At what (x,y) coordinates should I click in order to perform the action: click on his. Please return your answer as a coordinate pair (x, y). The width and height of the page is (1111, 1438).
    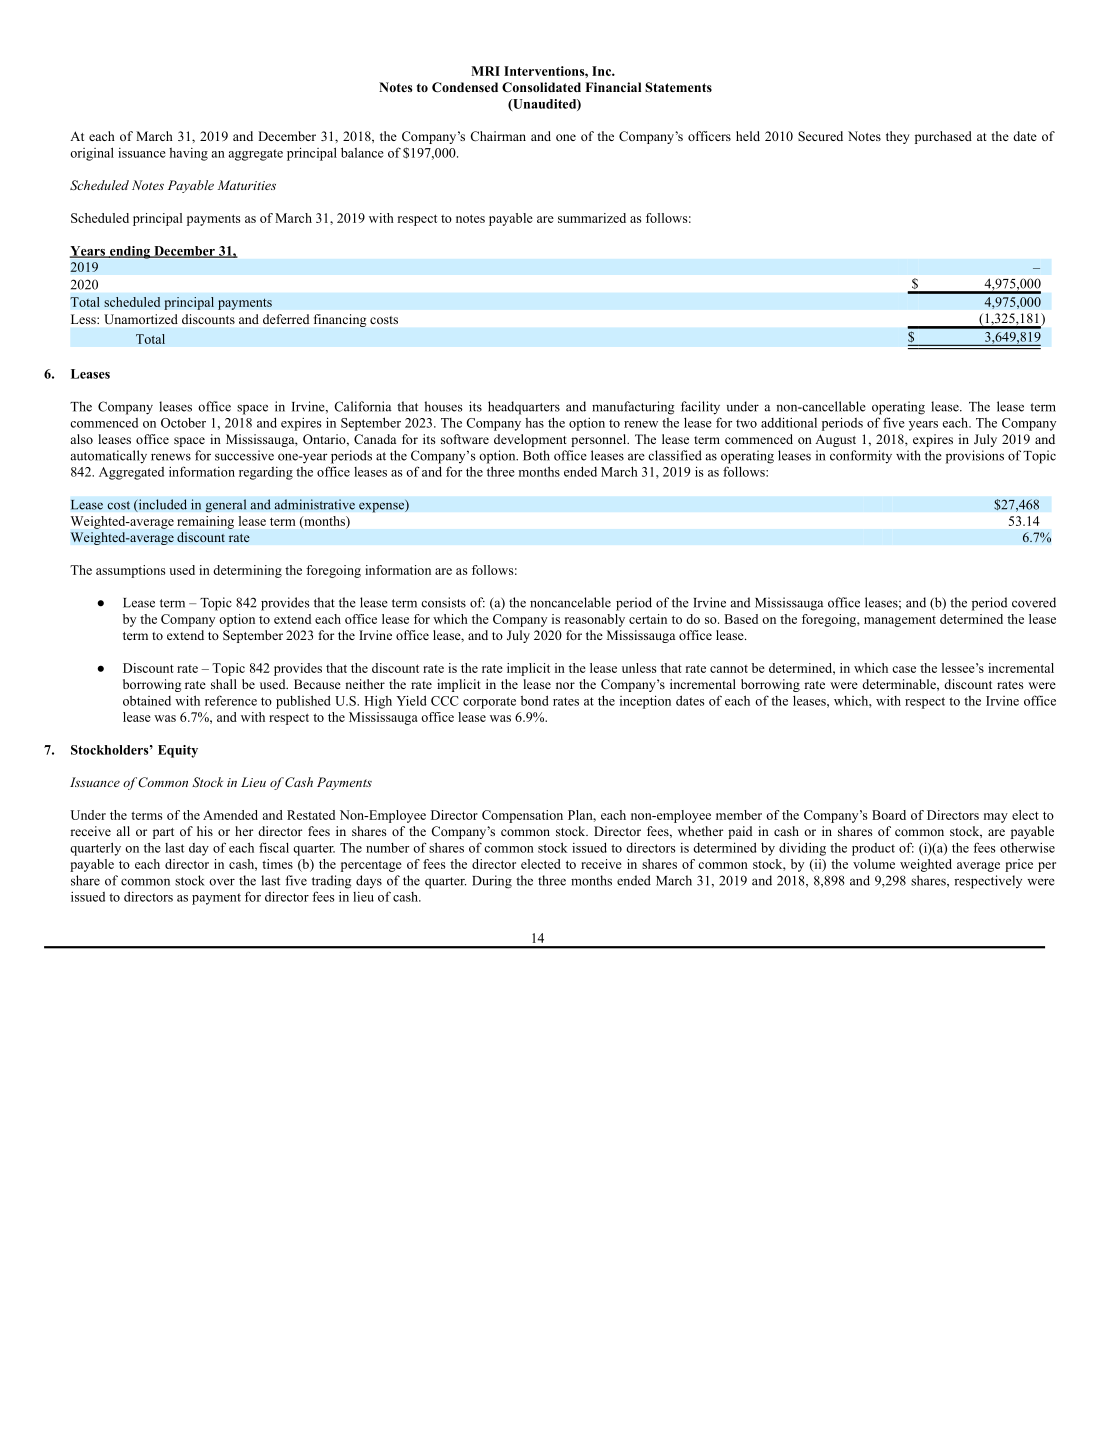
    Looking at the image, I should click on (205, 831).
